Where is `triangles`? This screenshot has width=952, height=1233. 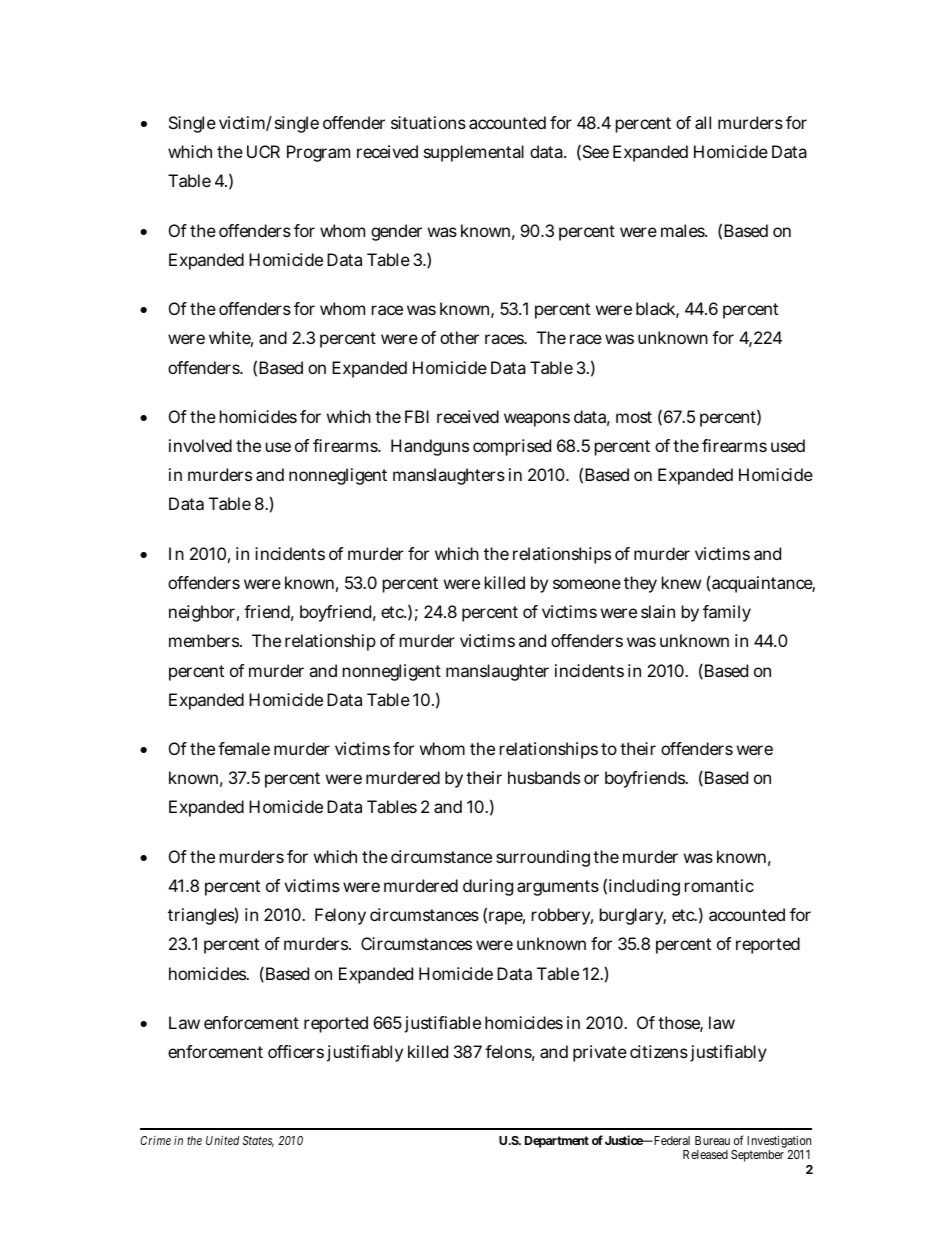
triangles is located at coordinates (201, 916).
